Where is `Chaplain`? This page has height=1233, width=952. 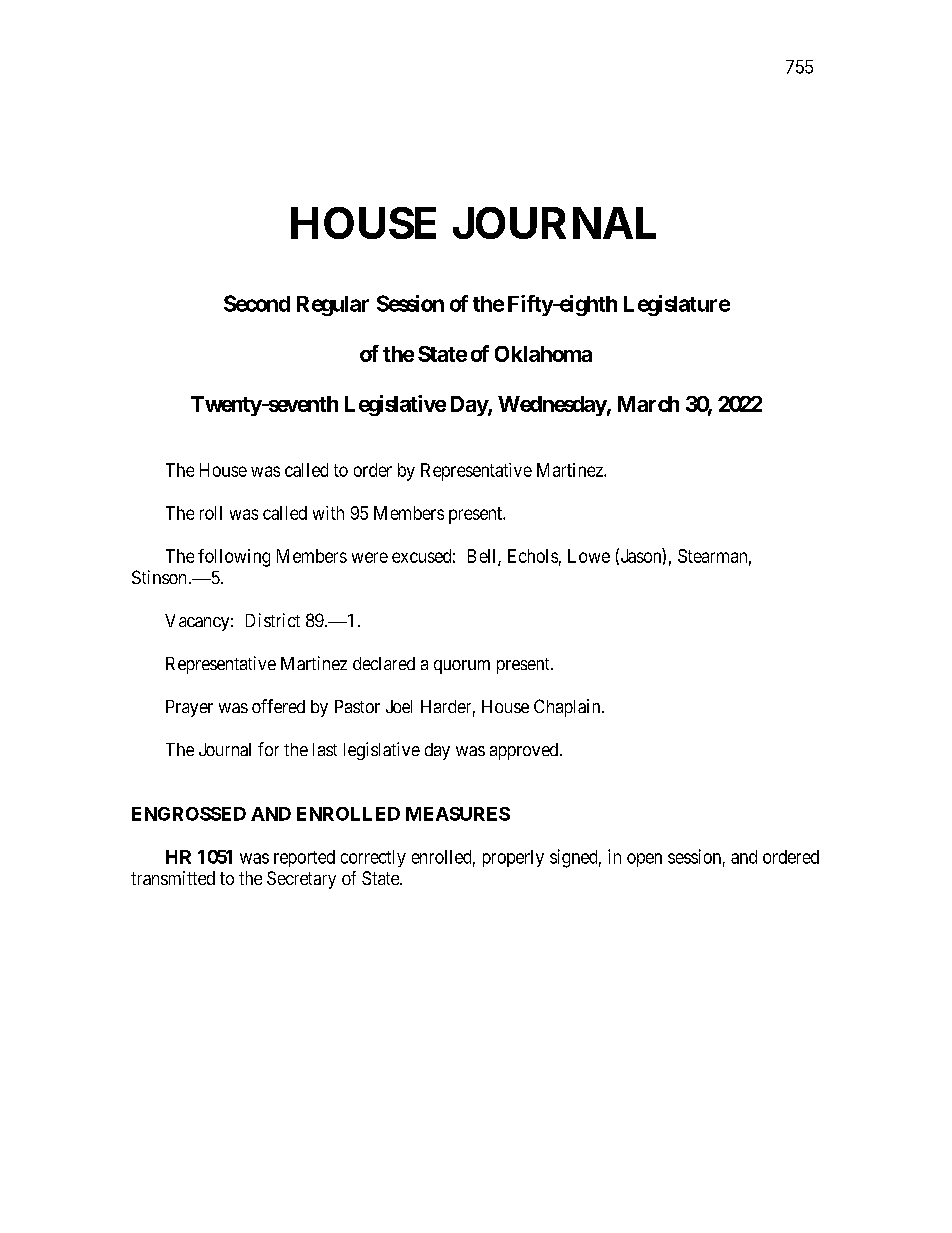 Chaplain is located at coordinates (568, 708).
